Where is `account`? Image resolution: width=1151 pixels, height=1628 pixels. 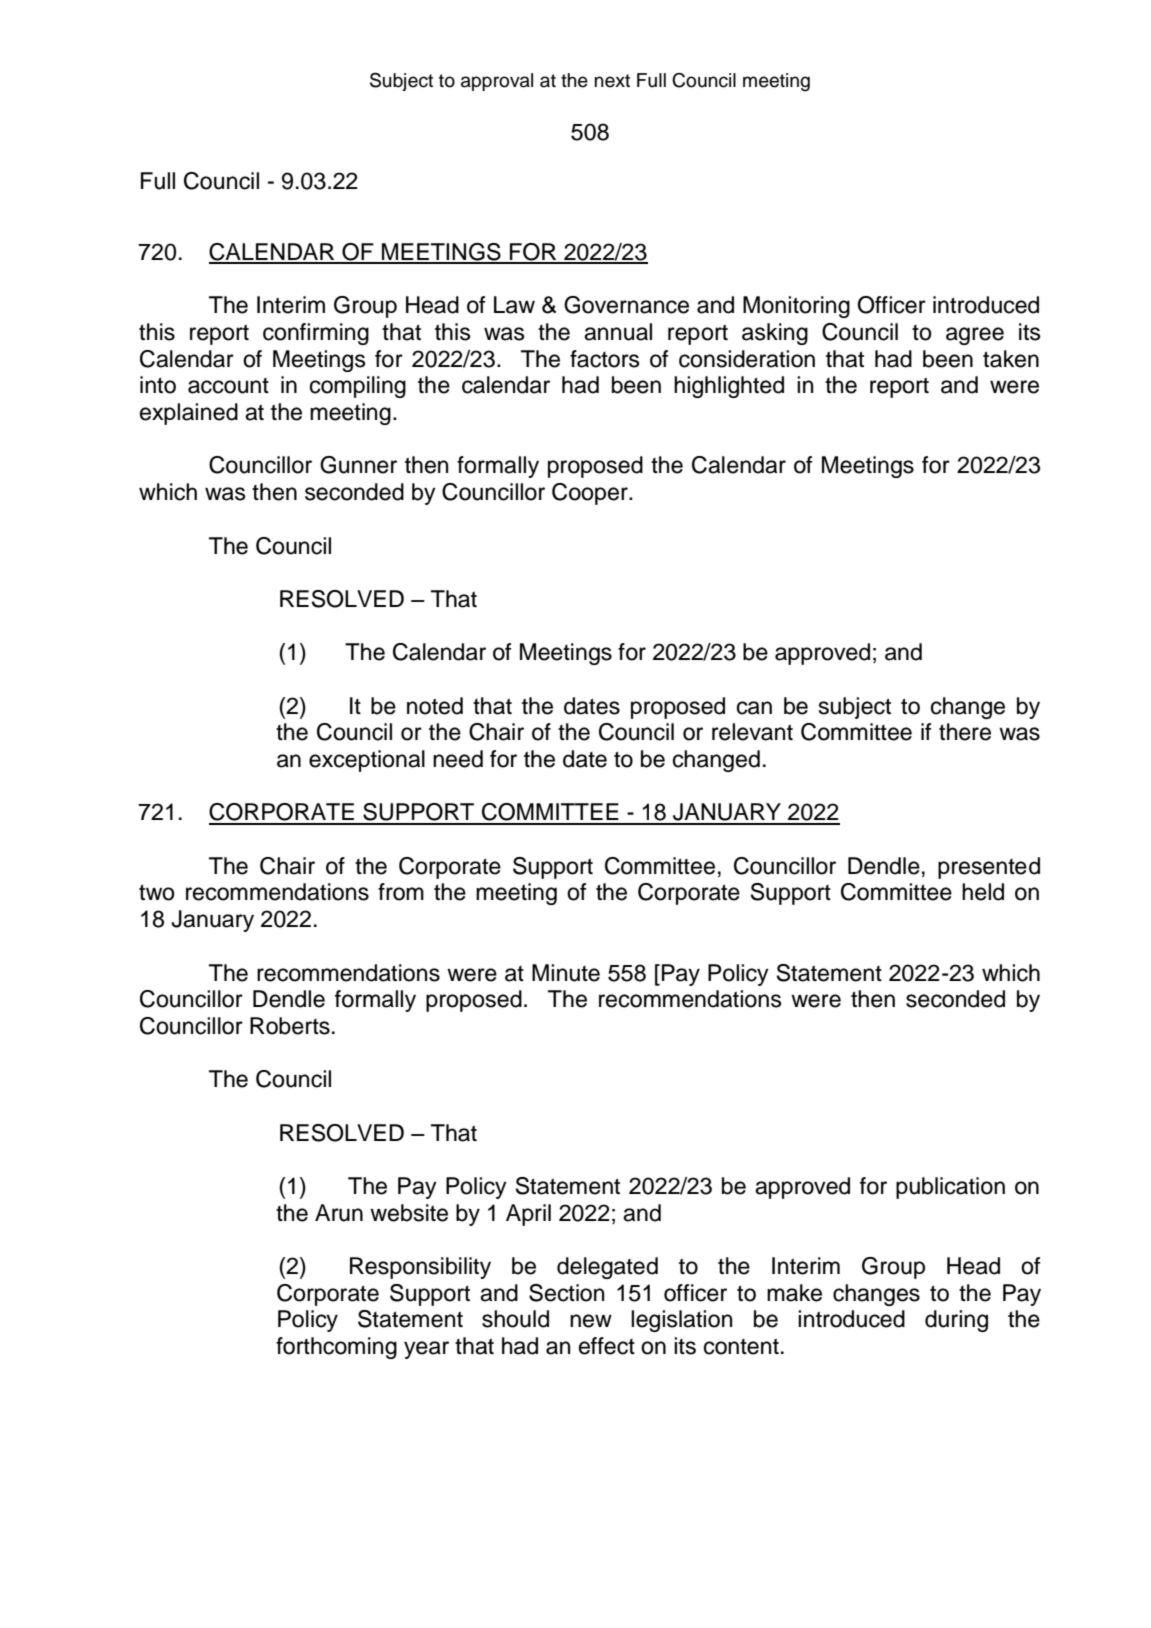
account is located at coordinates (228, 386).
